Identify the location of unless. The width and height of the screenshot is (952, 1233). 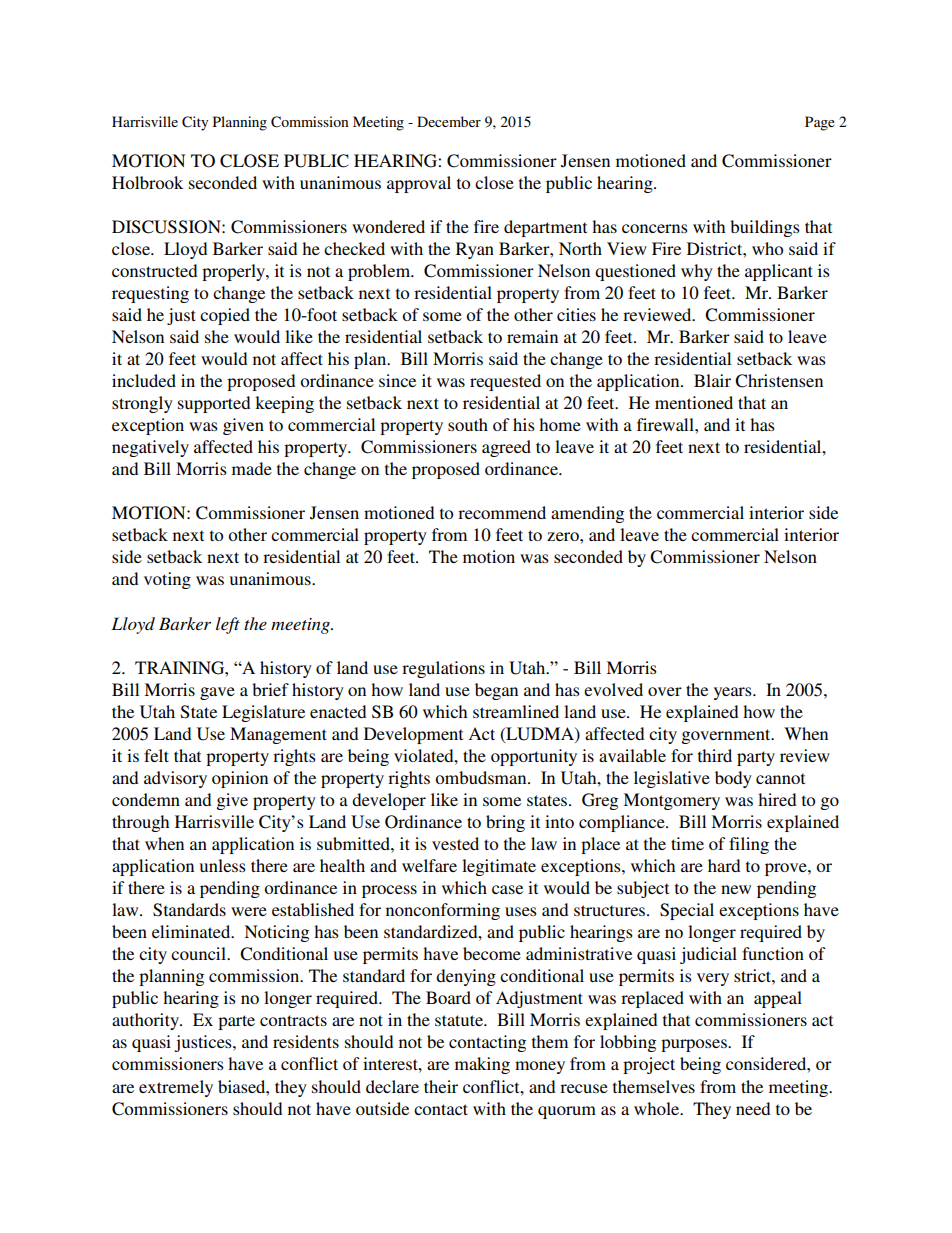
(223, 865).
